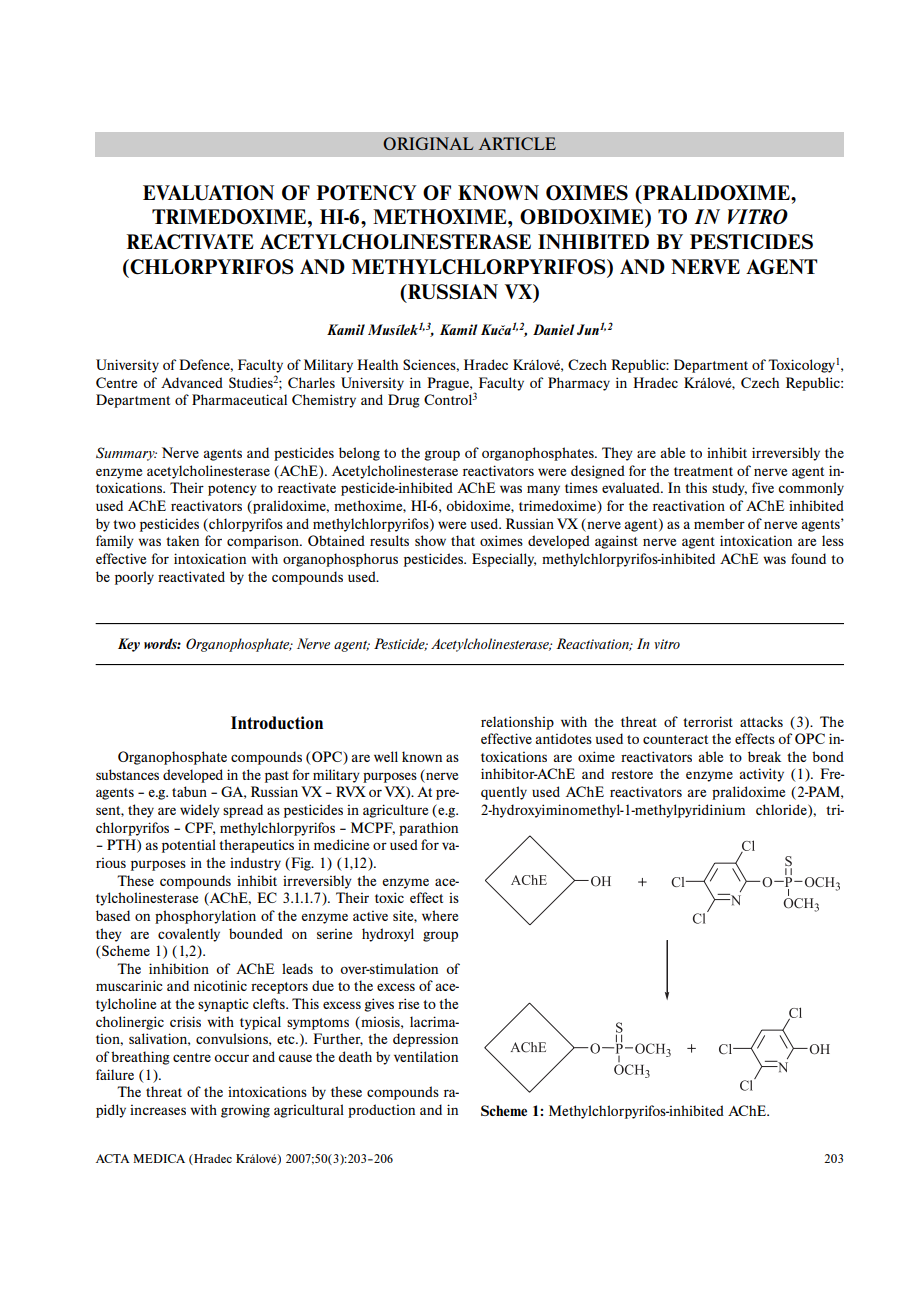 This document has width=924, height=1307. Describe the element at coordinates (504, 560) in the document. I see `Especially` at that location.
